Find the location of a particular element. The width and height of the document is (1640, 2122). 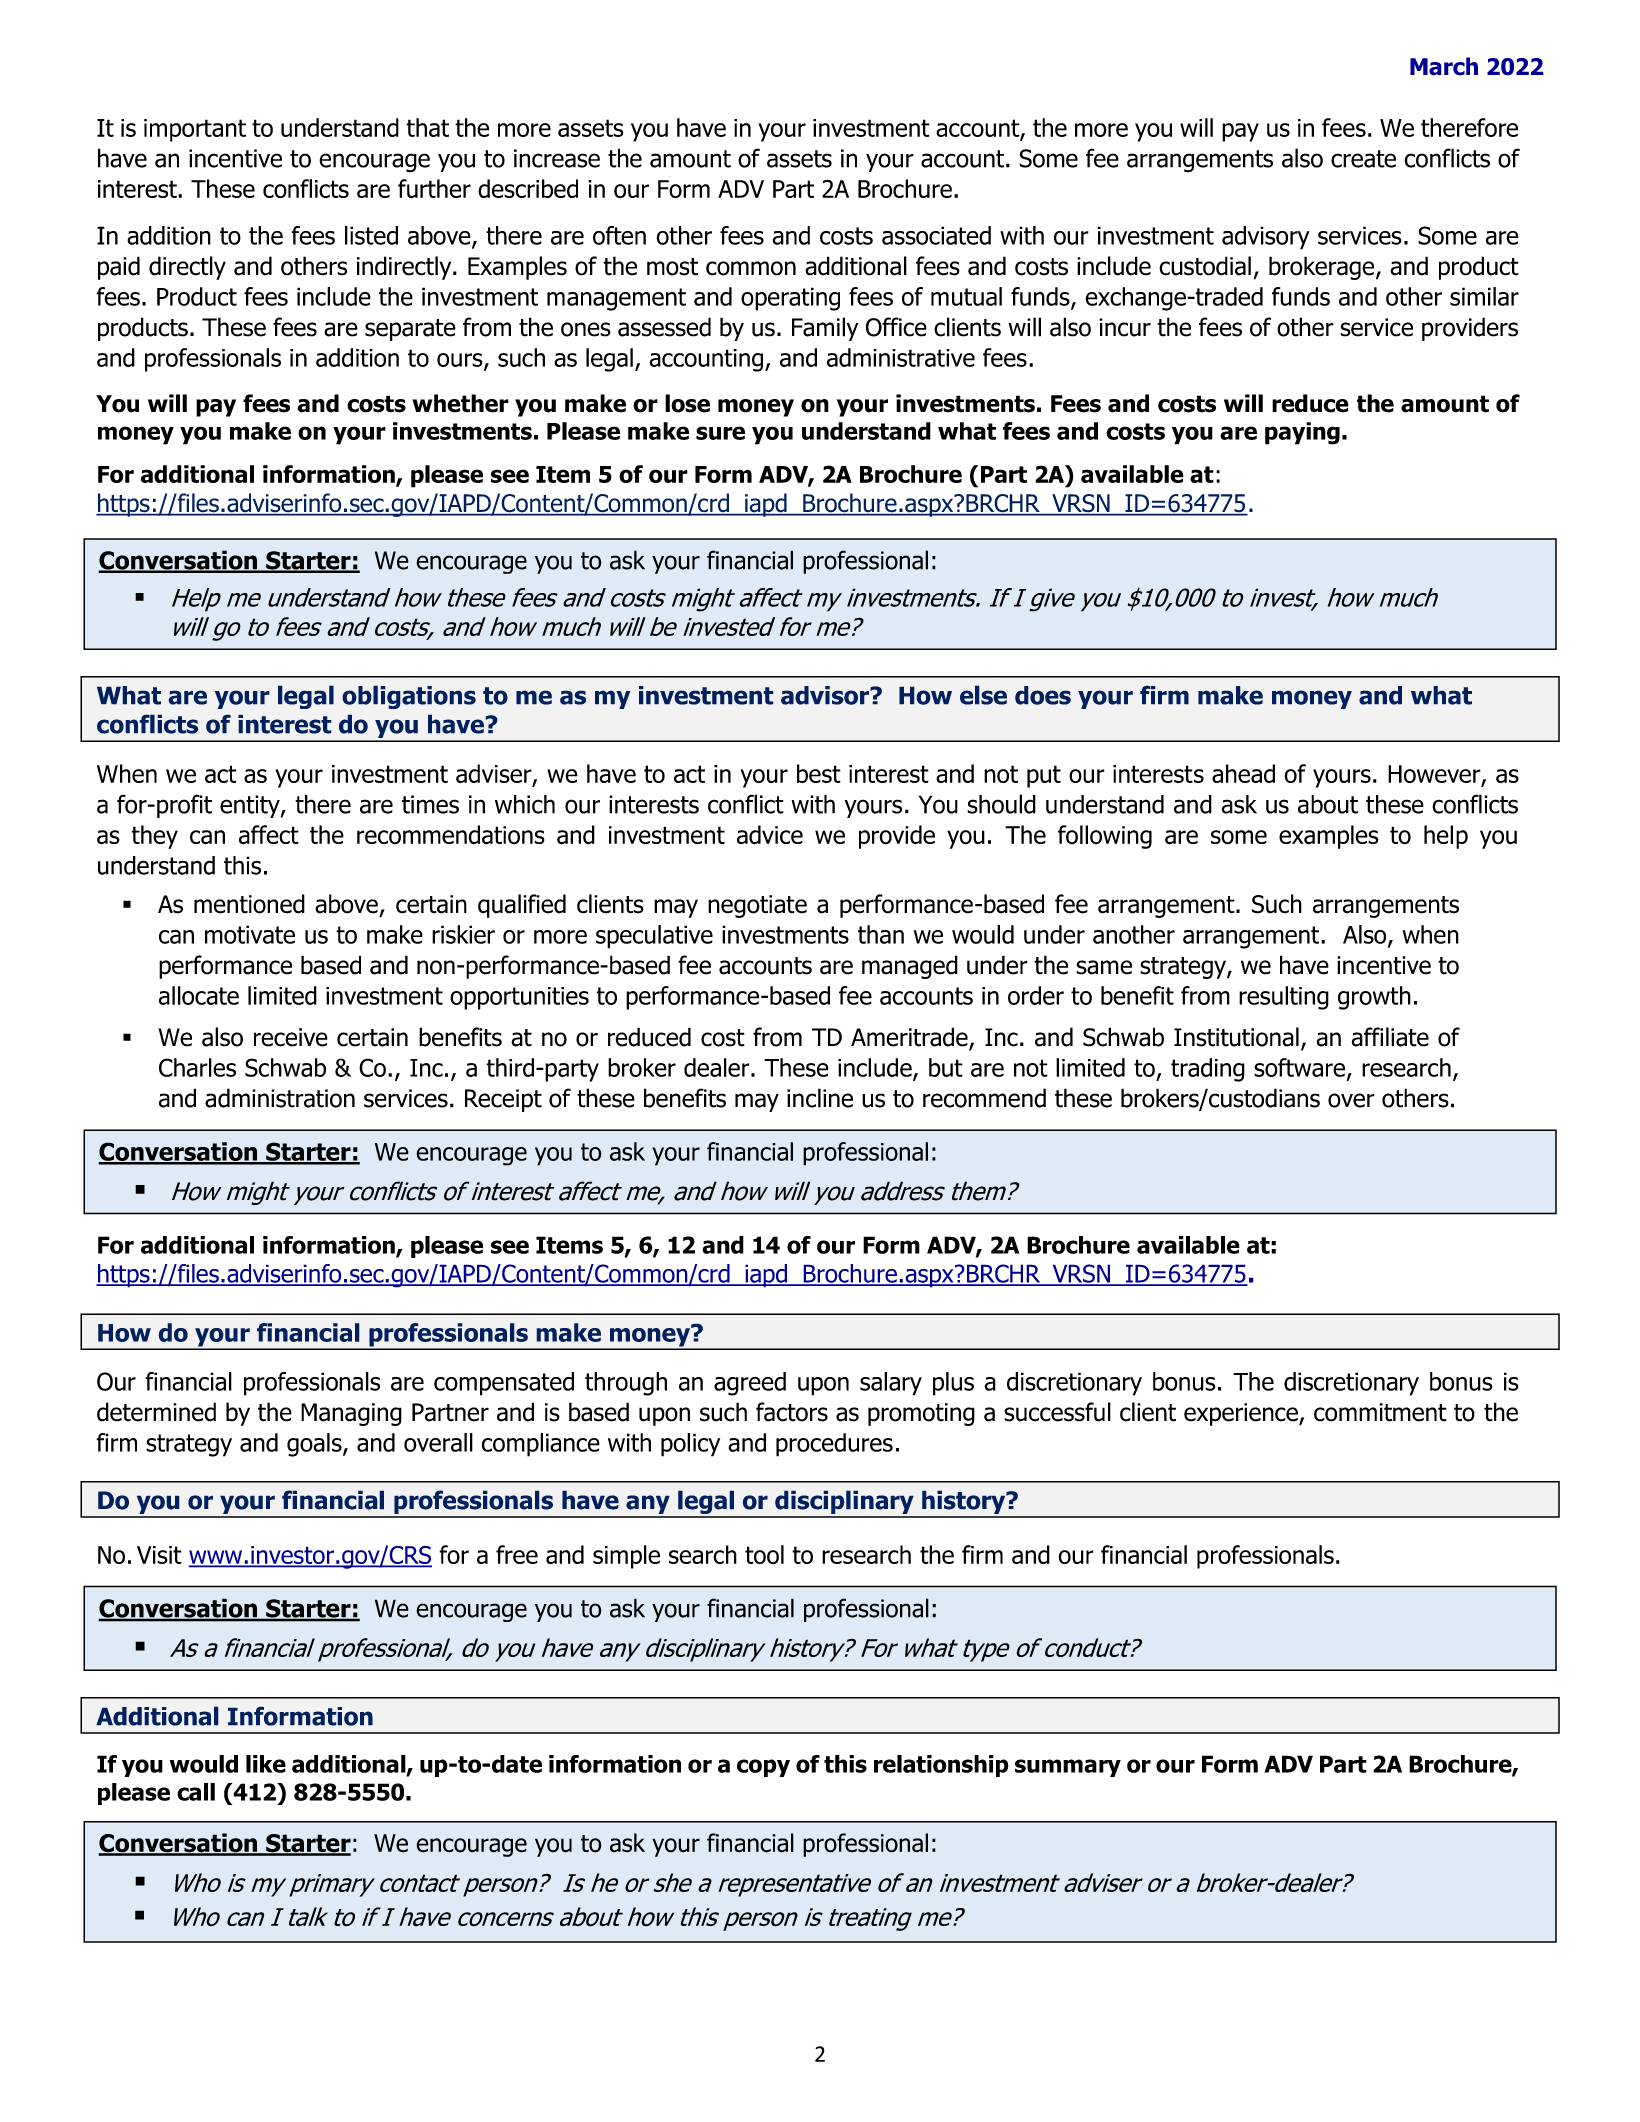

motivate is located at coordinates (250, 934).
